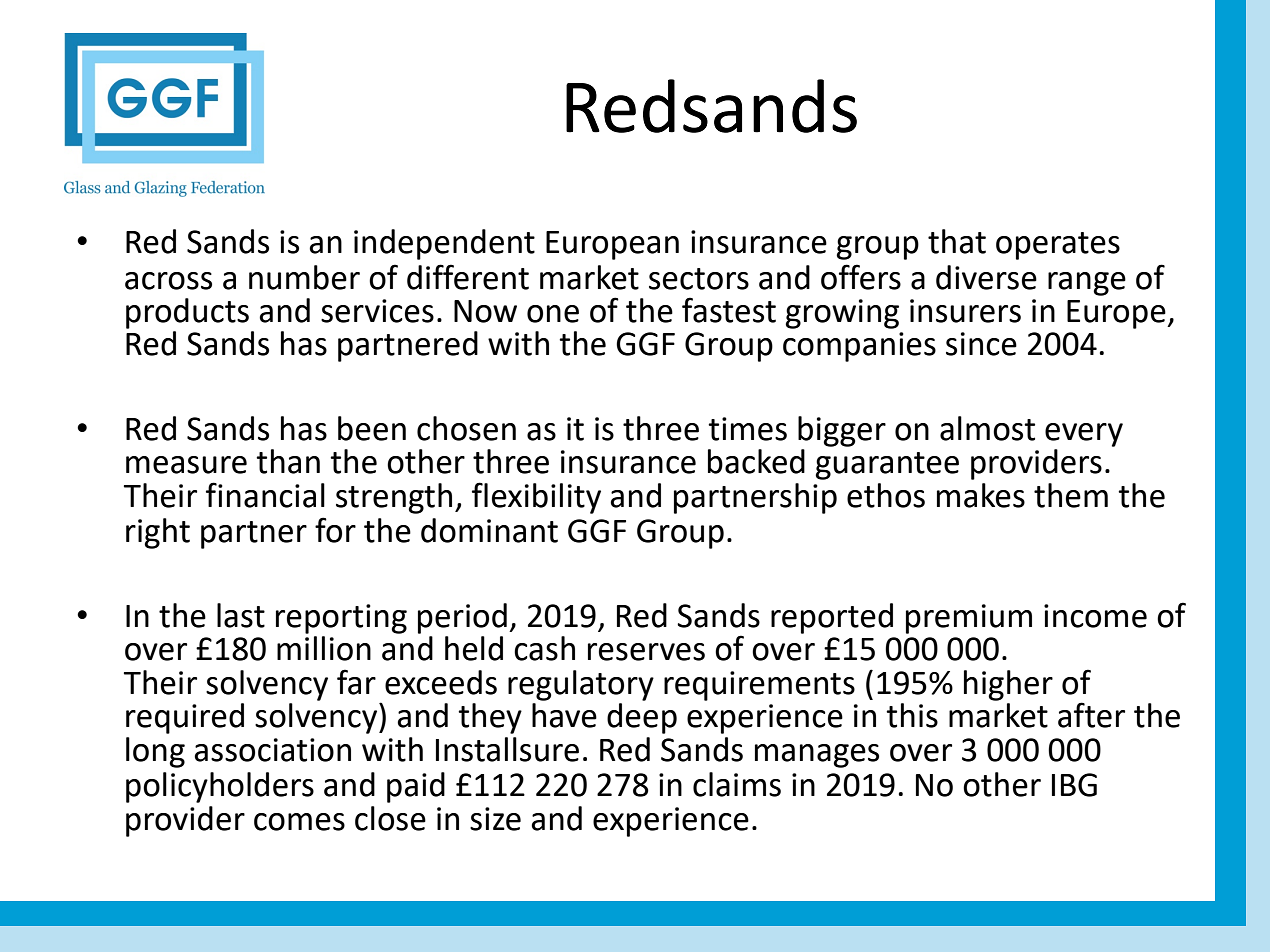 This screenshot has width=1270, height=952. I want to click on dominant, so click(489, 530).
